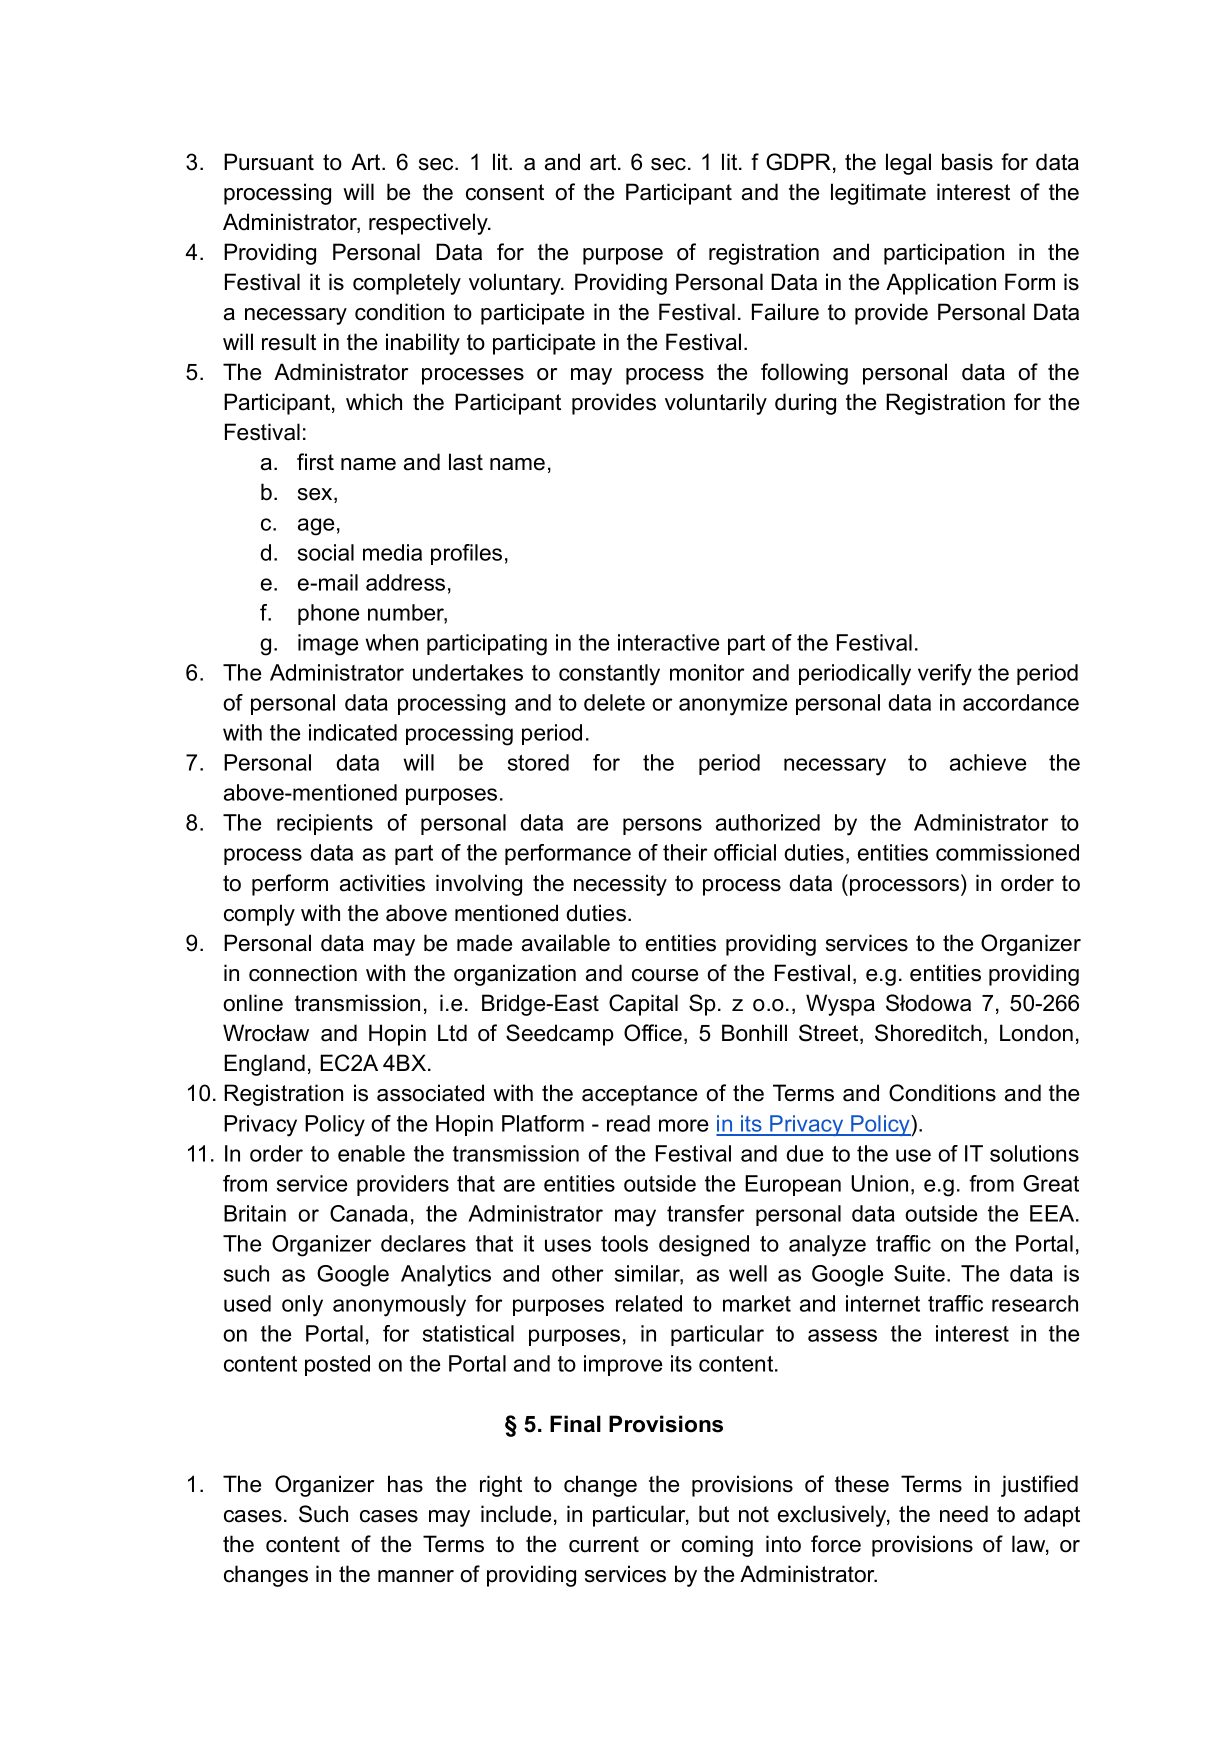  What do you see at coordinates (620, 885) in the screenshot?
I see `necessity` at bounding box center [620, 885].
